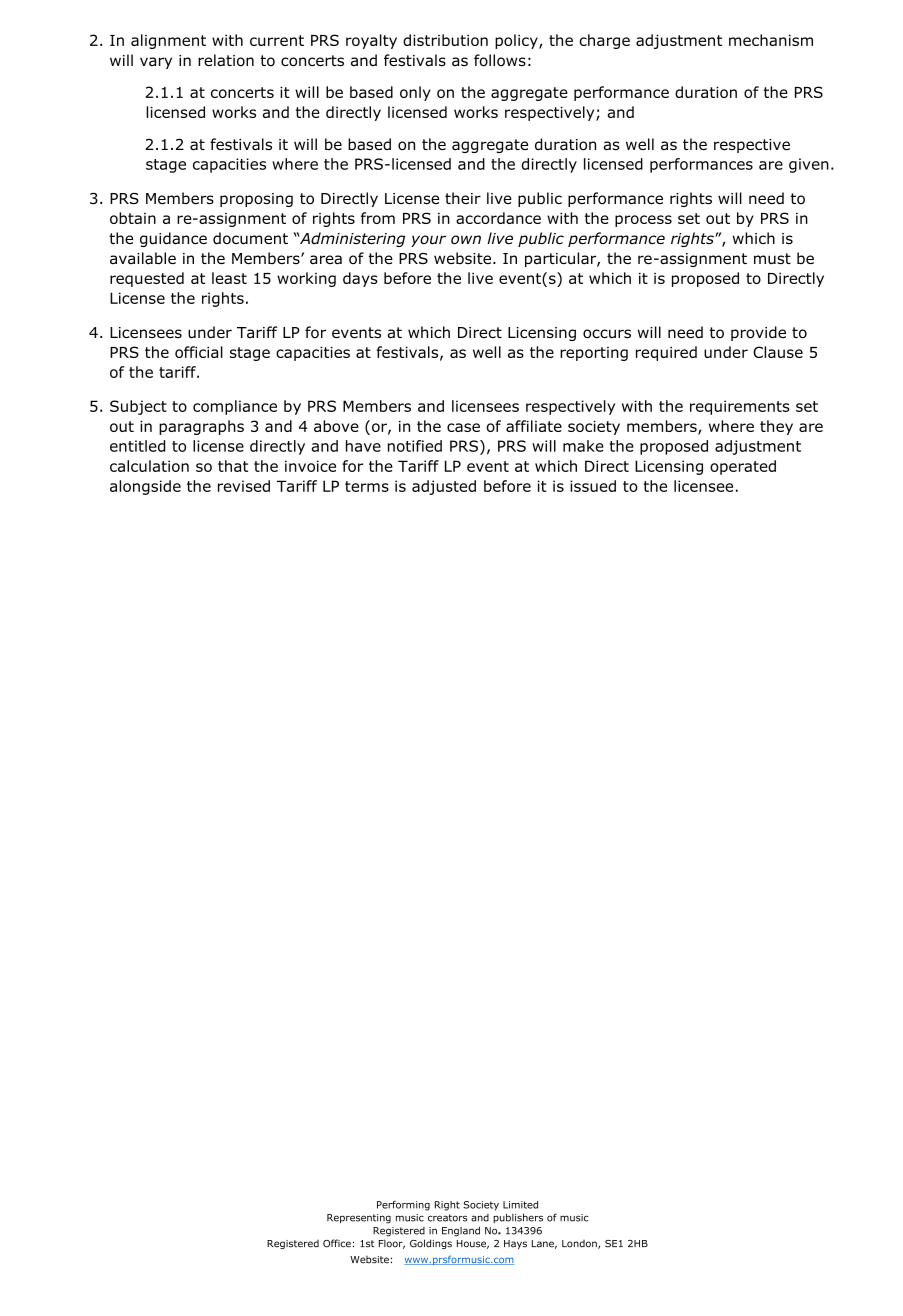 This image has width=903, height=1316. Describe the element at coordinates (244, 486) in the image. I see `revised` at that location.
